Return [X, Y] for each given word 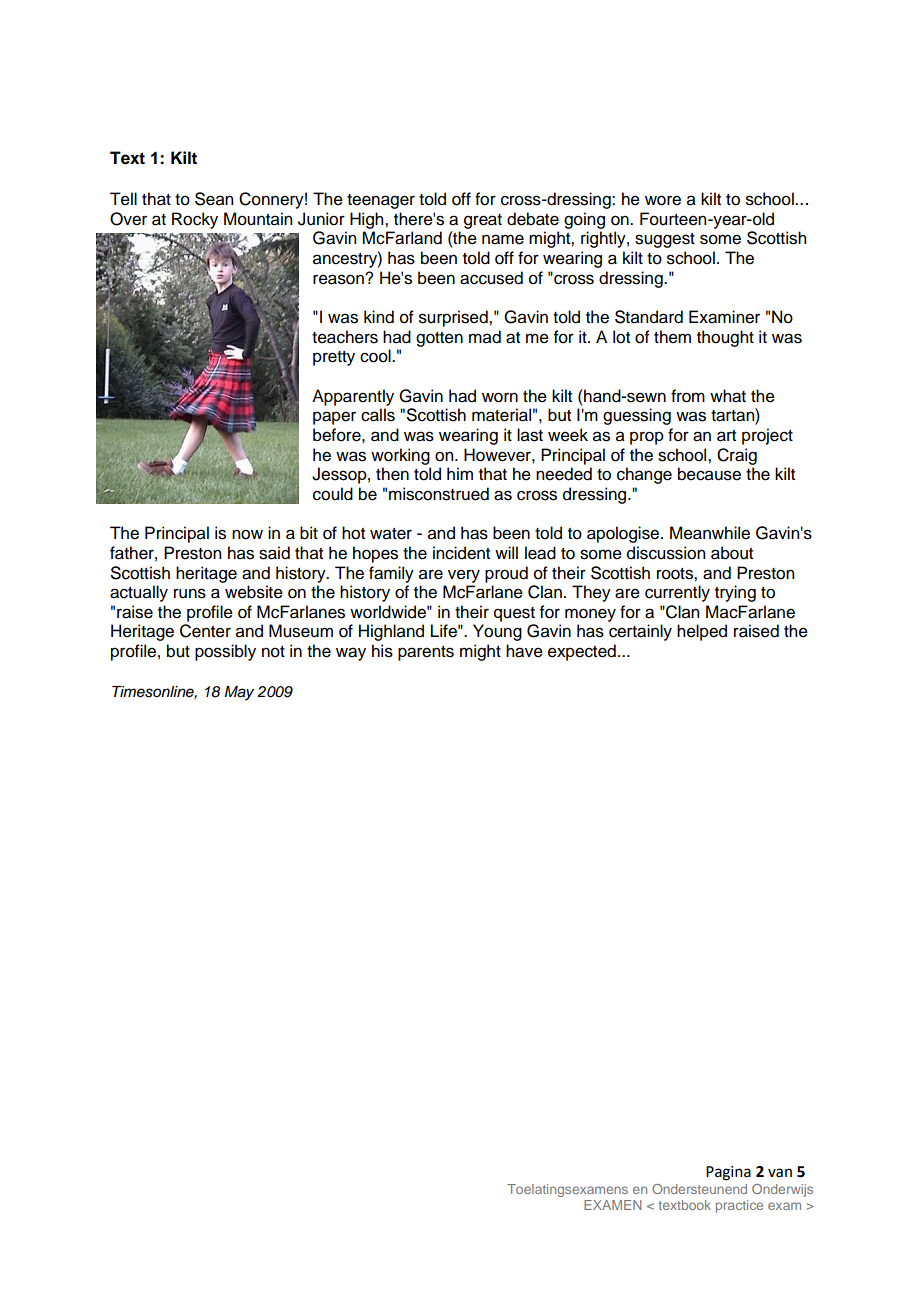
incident [461, 553]
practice [739, 1206]
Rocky [195, 220]
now [247, 534]
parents [426, 653]
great [483, 221]
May [239, 693]
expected [582, 652]
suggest [665, 240]
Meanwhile [710, 533]
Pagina [728, 1173]
